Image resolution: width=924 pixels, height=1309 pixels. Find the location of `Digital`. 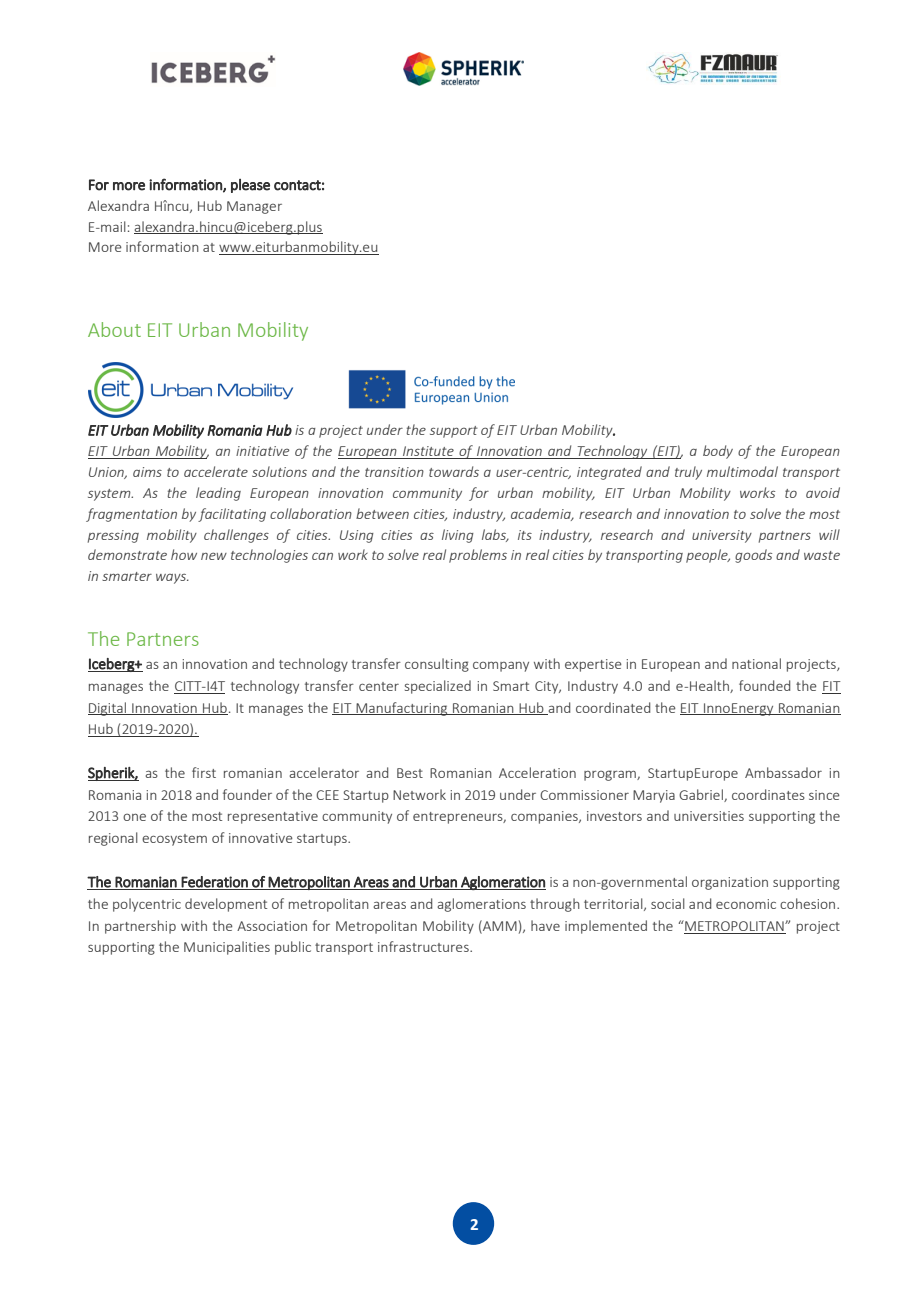

Digital is located at coordinates (108, 709).
